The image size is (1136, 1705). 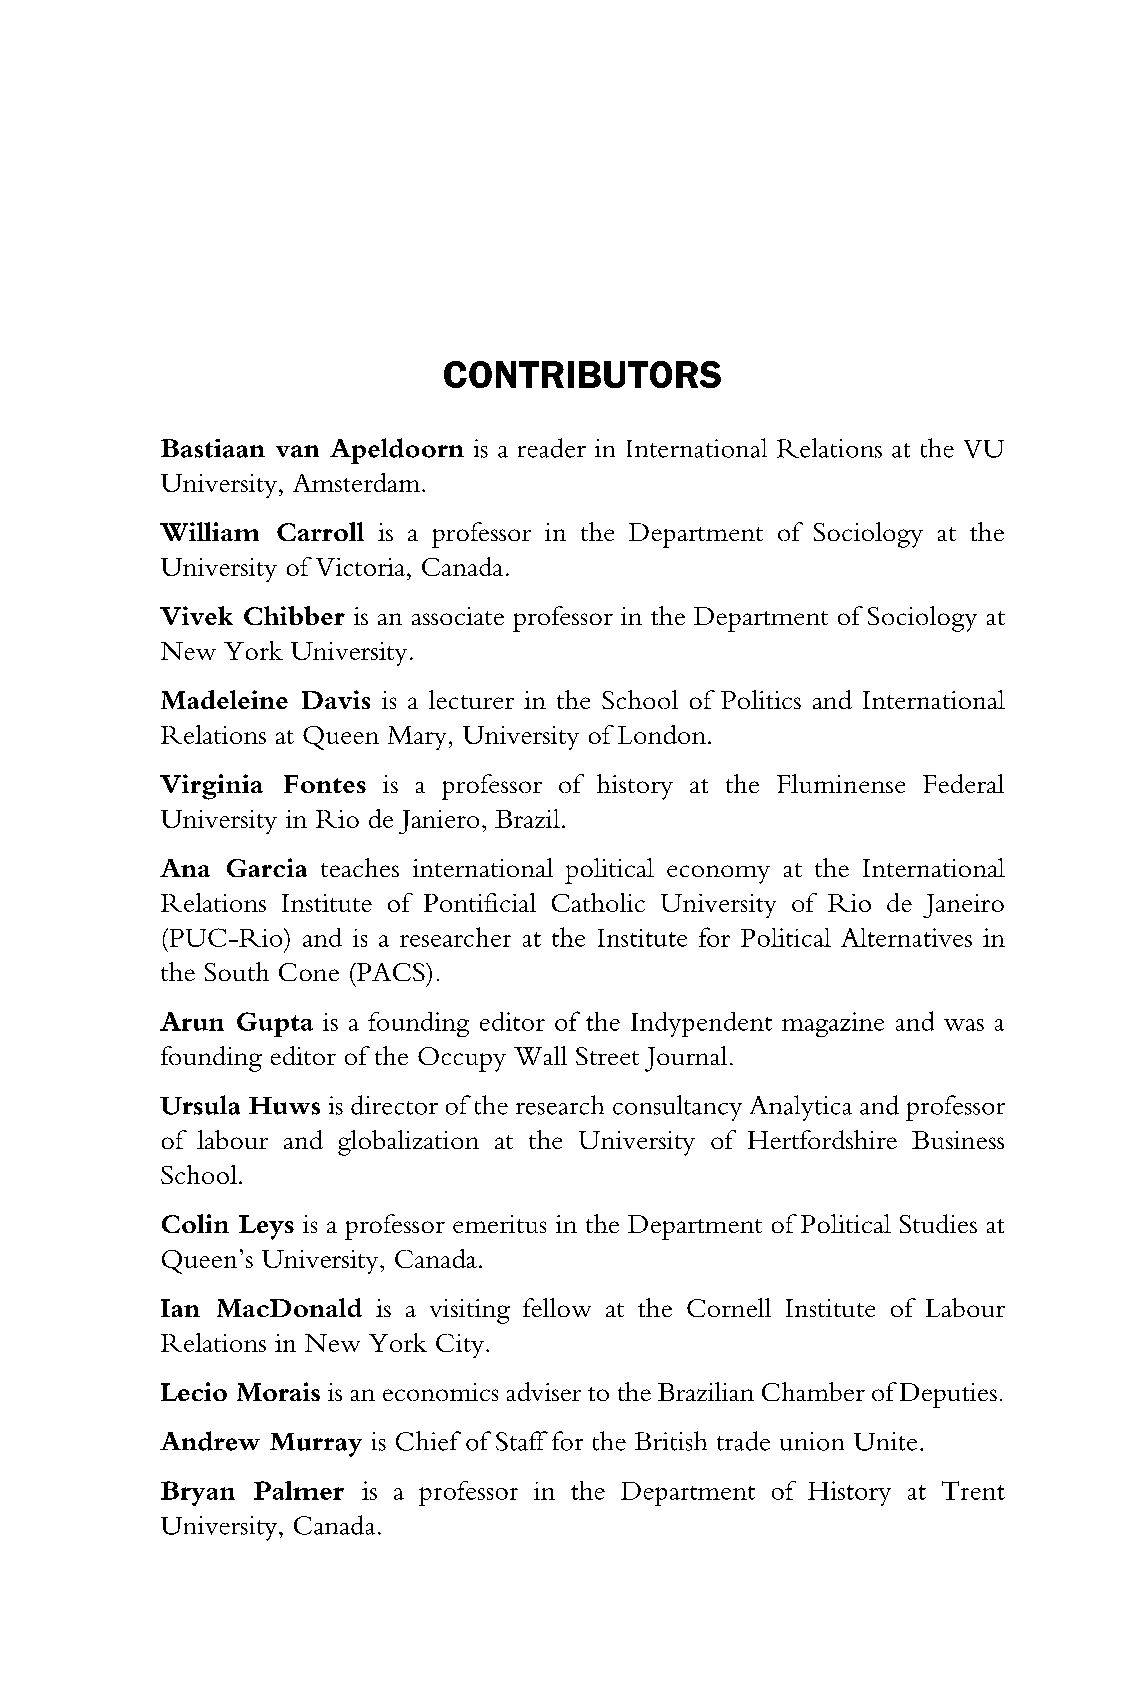 What do you see at coordinates (582, 374) in the screenshot?
I see `CONTRIBUTORS` at bounding box center [582, 374].
